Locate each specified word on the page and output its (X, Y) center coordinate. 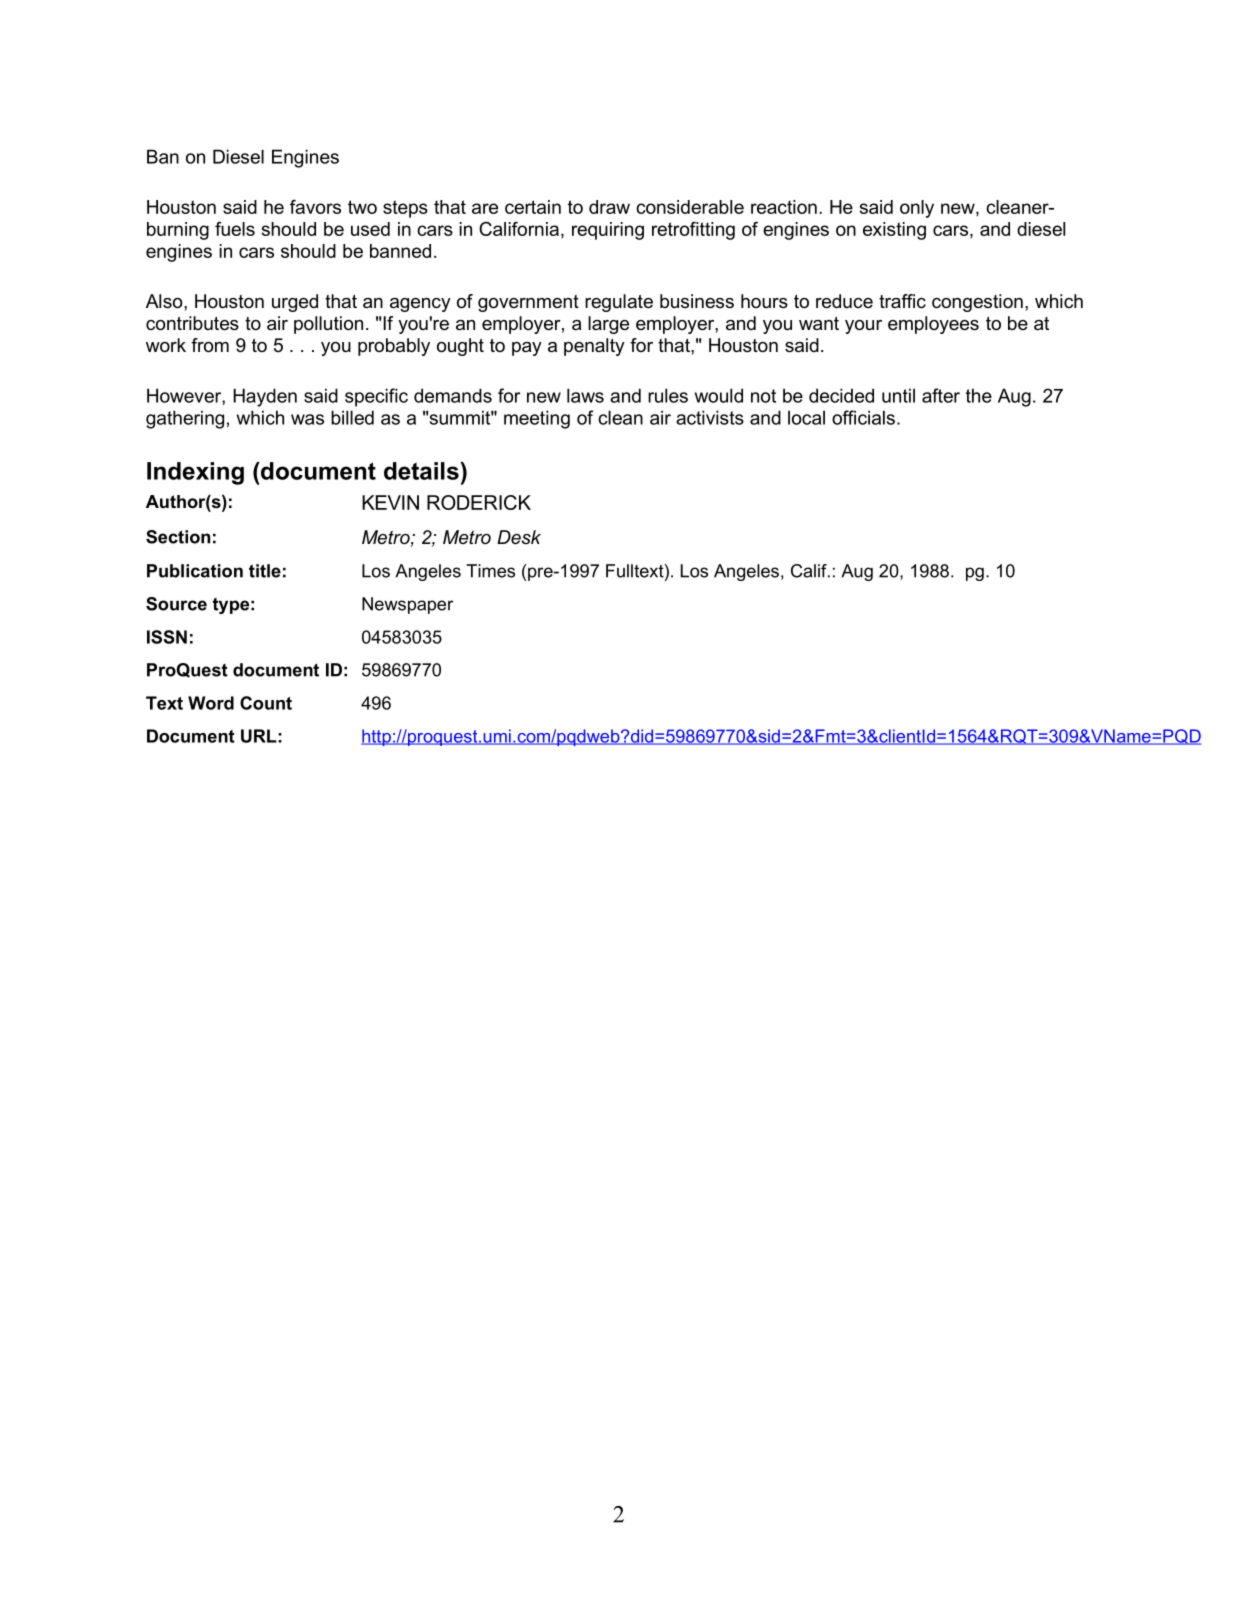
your (863, 327)
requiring (608, 231)
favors (315, 207)
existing (894, 231)
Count (266, 703)
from (210, 345)
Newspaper (407, 605)
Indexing (195, 473)
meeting (537, 419)
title (265, 571)
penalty (594, 347)
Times (490, 571)
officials (863, 417)
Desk (519, 537)
